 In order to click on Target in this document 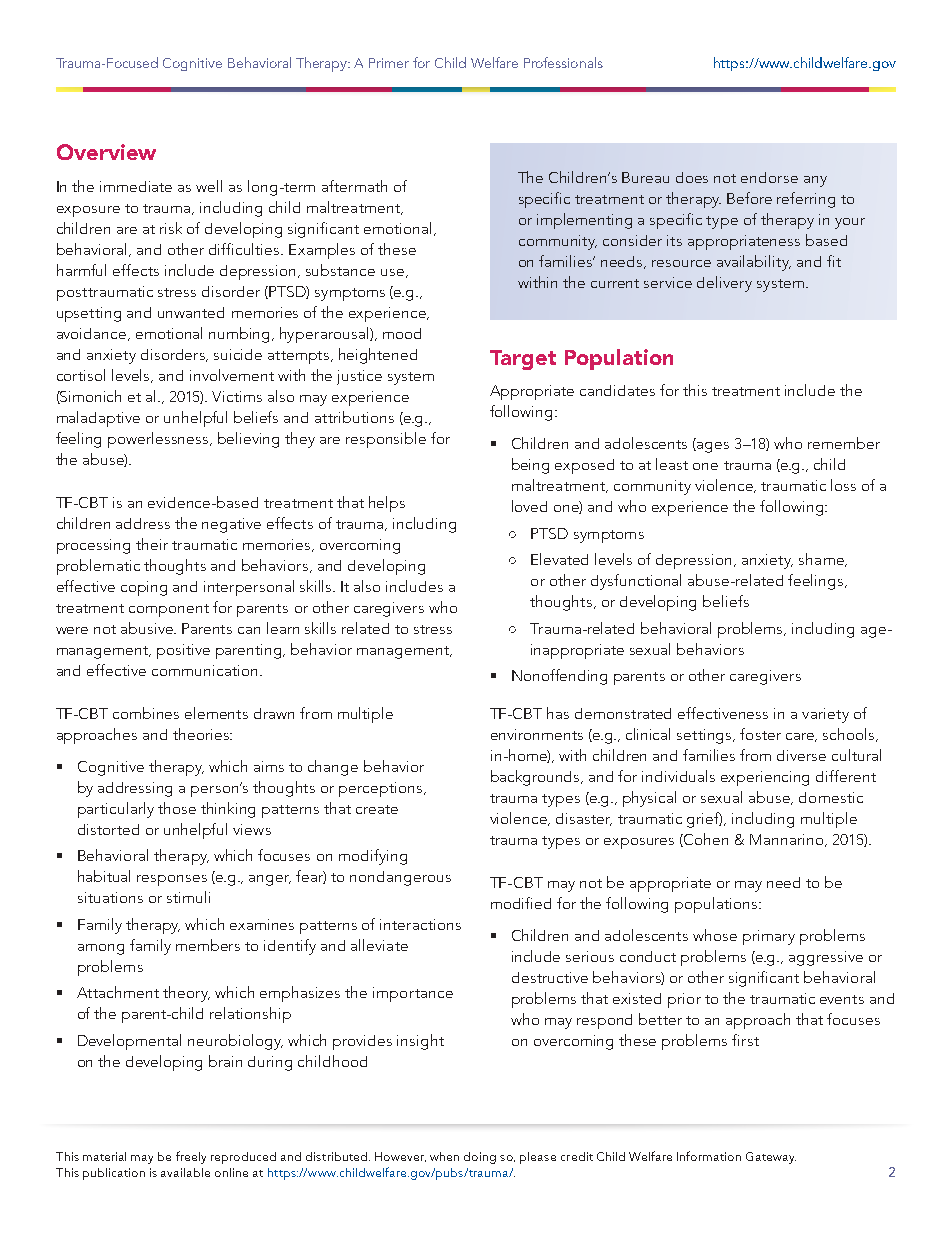, I will do `click(523, 360)`.
